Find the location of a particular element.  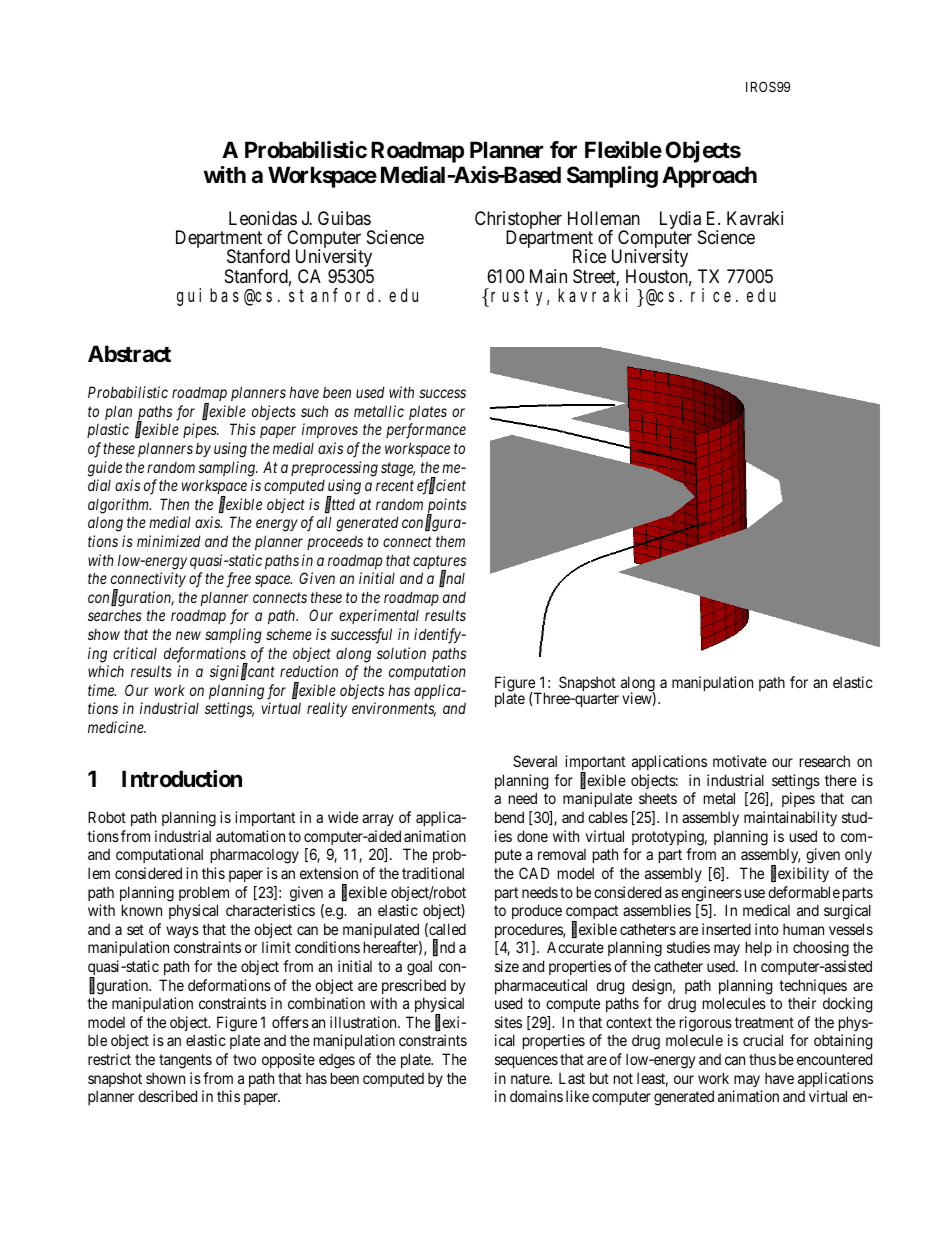

sequences is located at coordinates (526, 1062).
